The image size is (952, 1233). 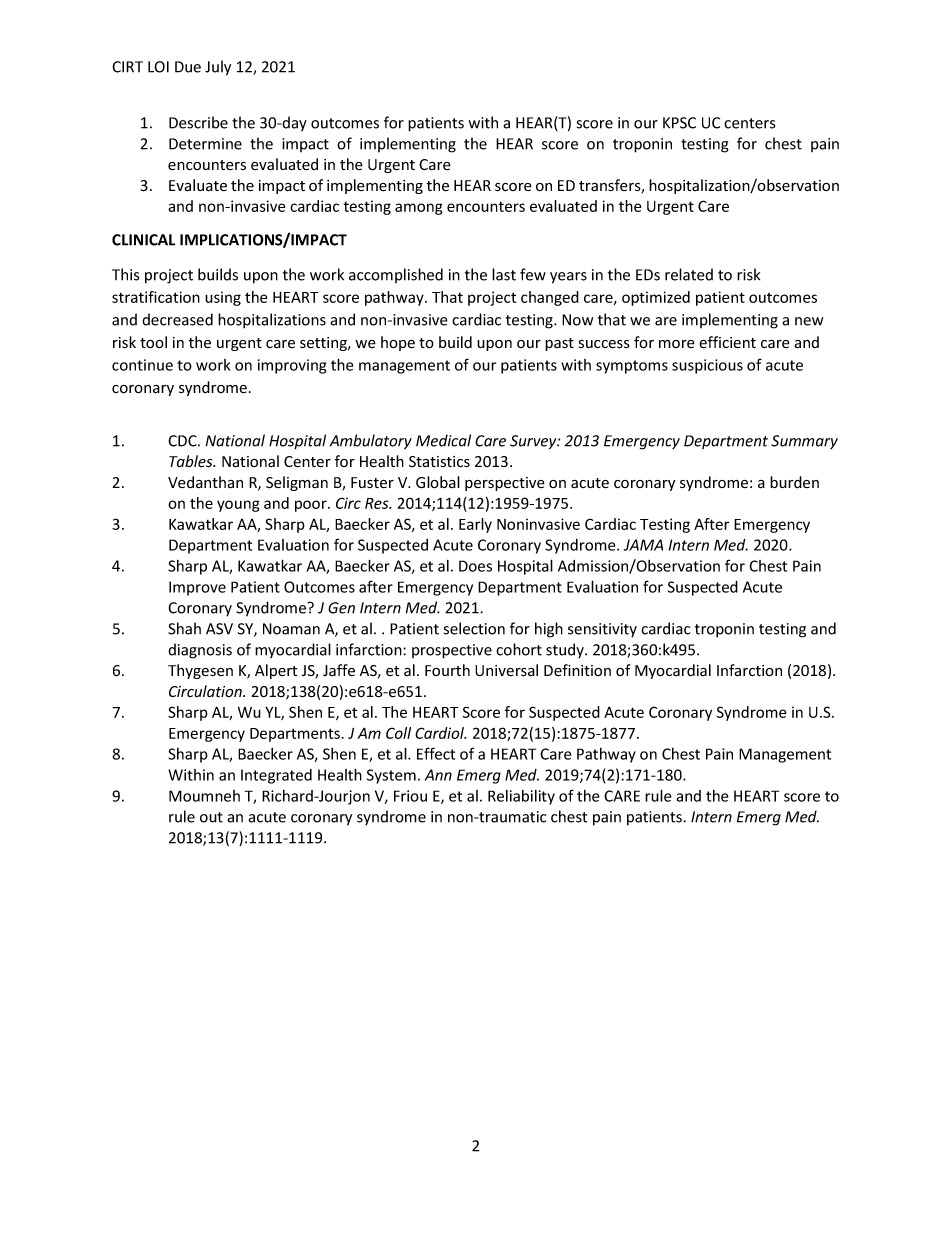 I want to click on Summary, so click(x=804, y=442).
